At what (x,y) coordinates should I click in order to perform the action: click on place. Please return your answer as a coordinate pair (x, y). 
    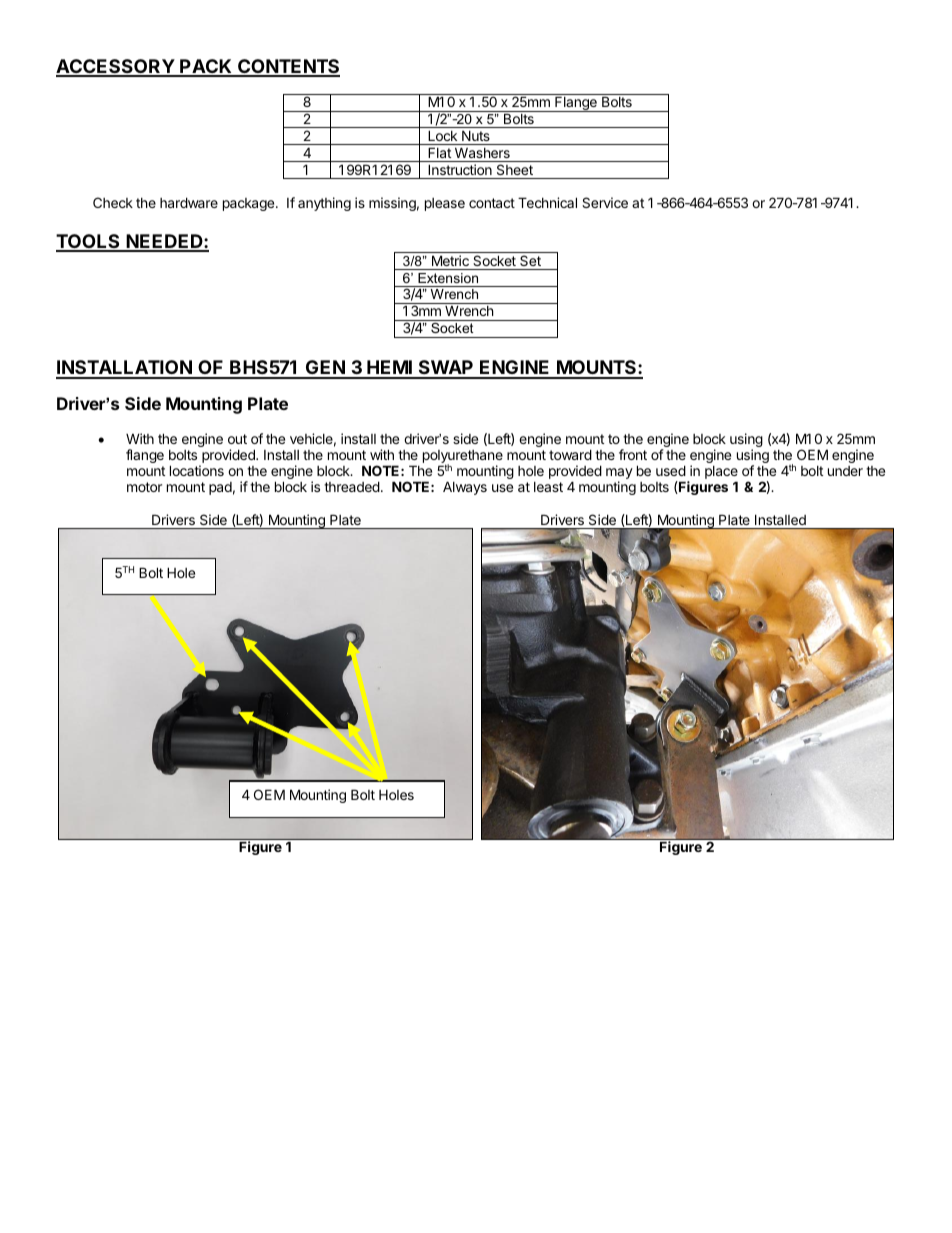
    Looking at the image, I should click on (721, 474).
